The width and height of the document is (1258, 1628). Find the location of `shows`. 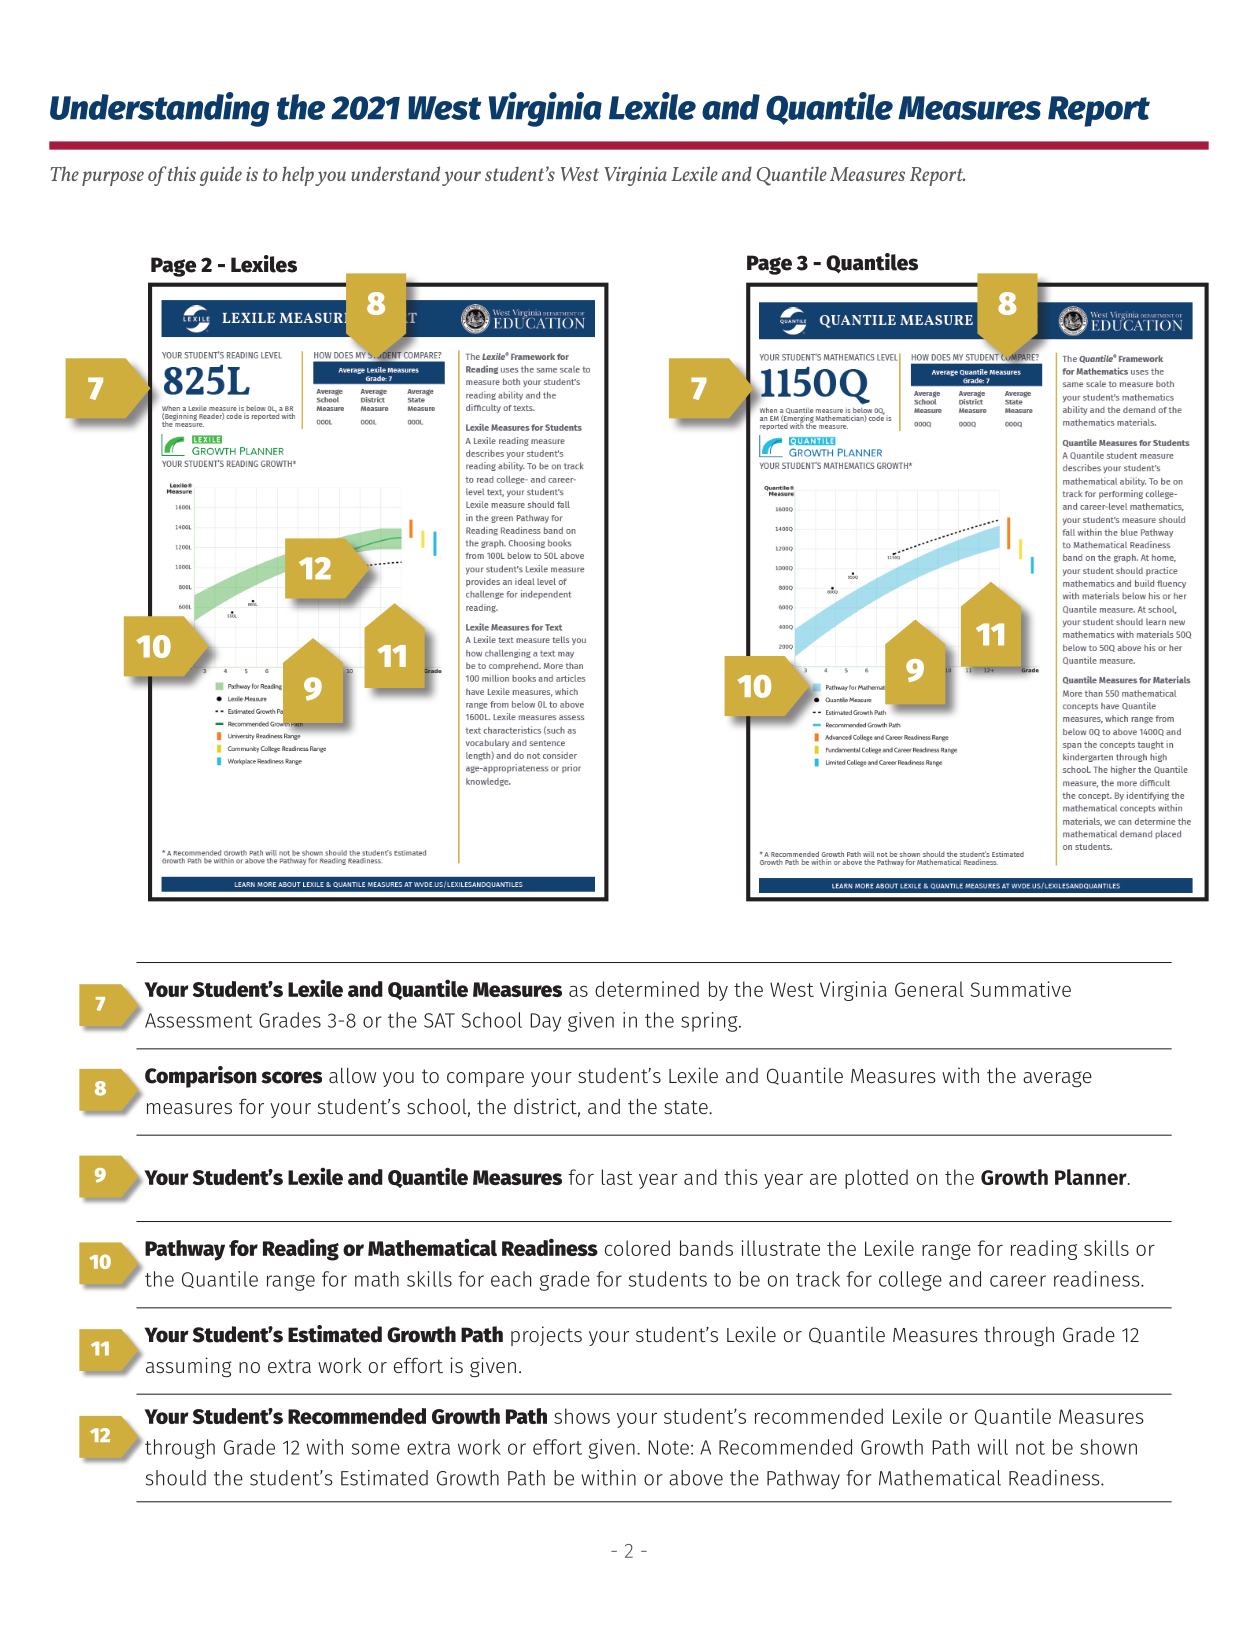

shows is located at coordinates (582, 1416).
